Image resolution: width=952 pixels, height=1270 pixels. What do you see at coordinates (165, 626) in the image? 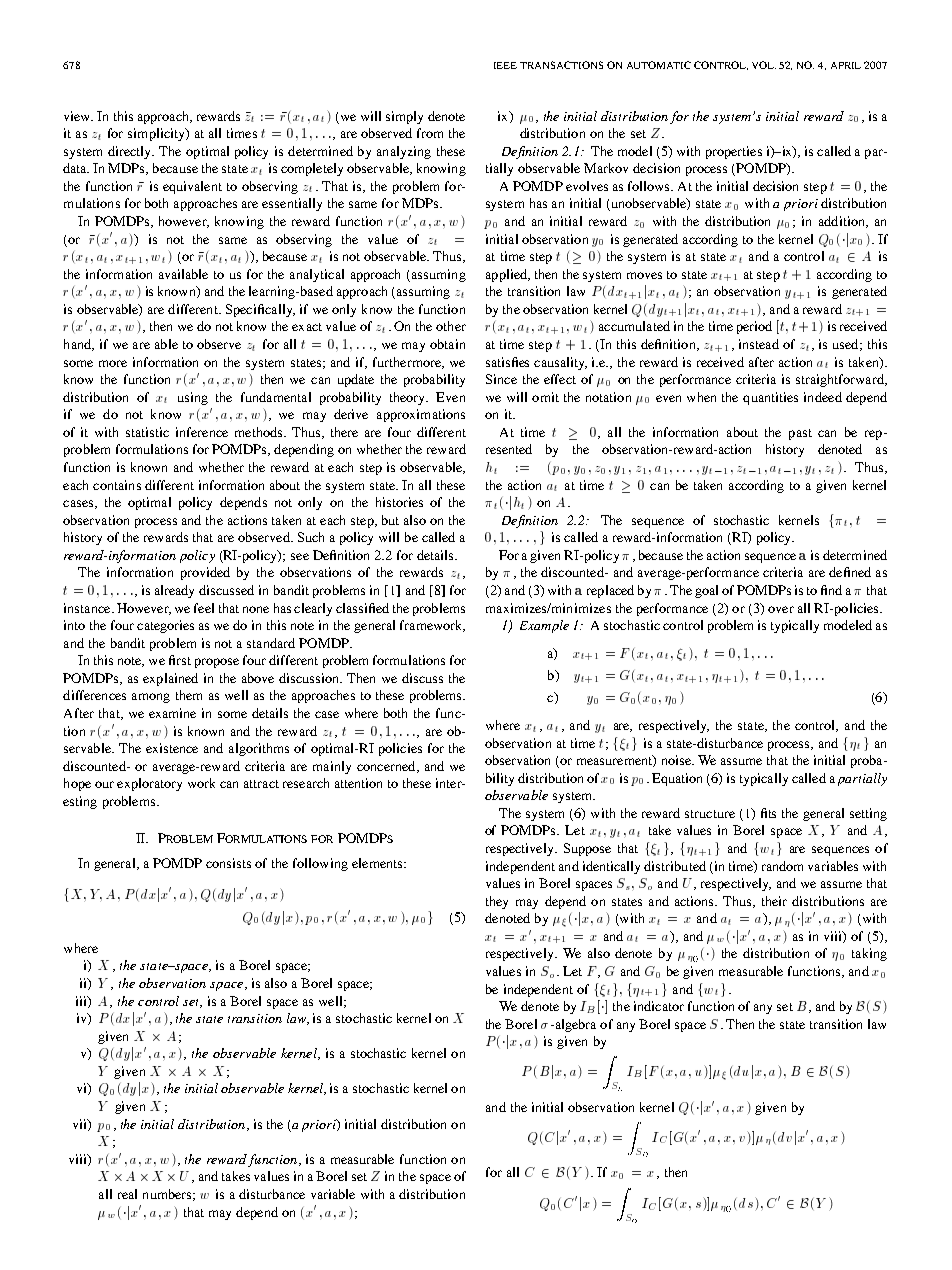
I see `categories` at bounding box center [165, 626].
